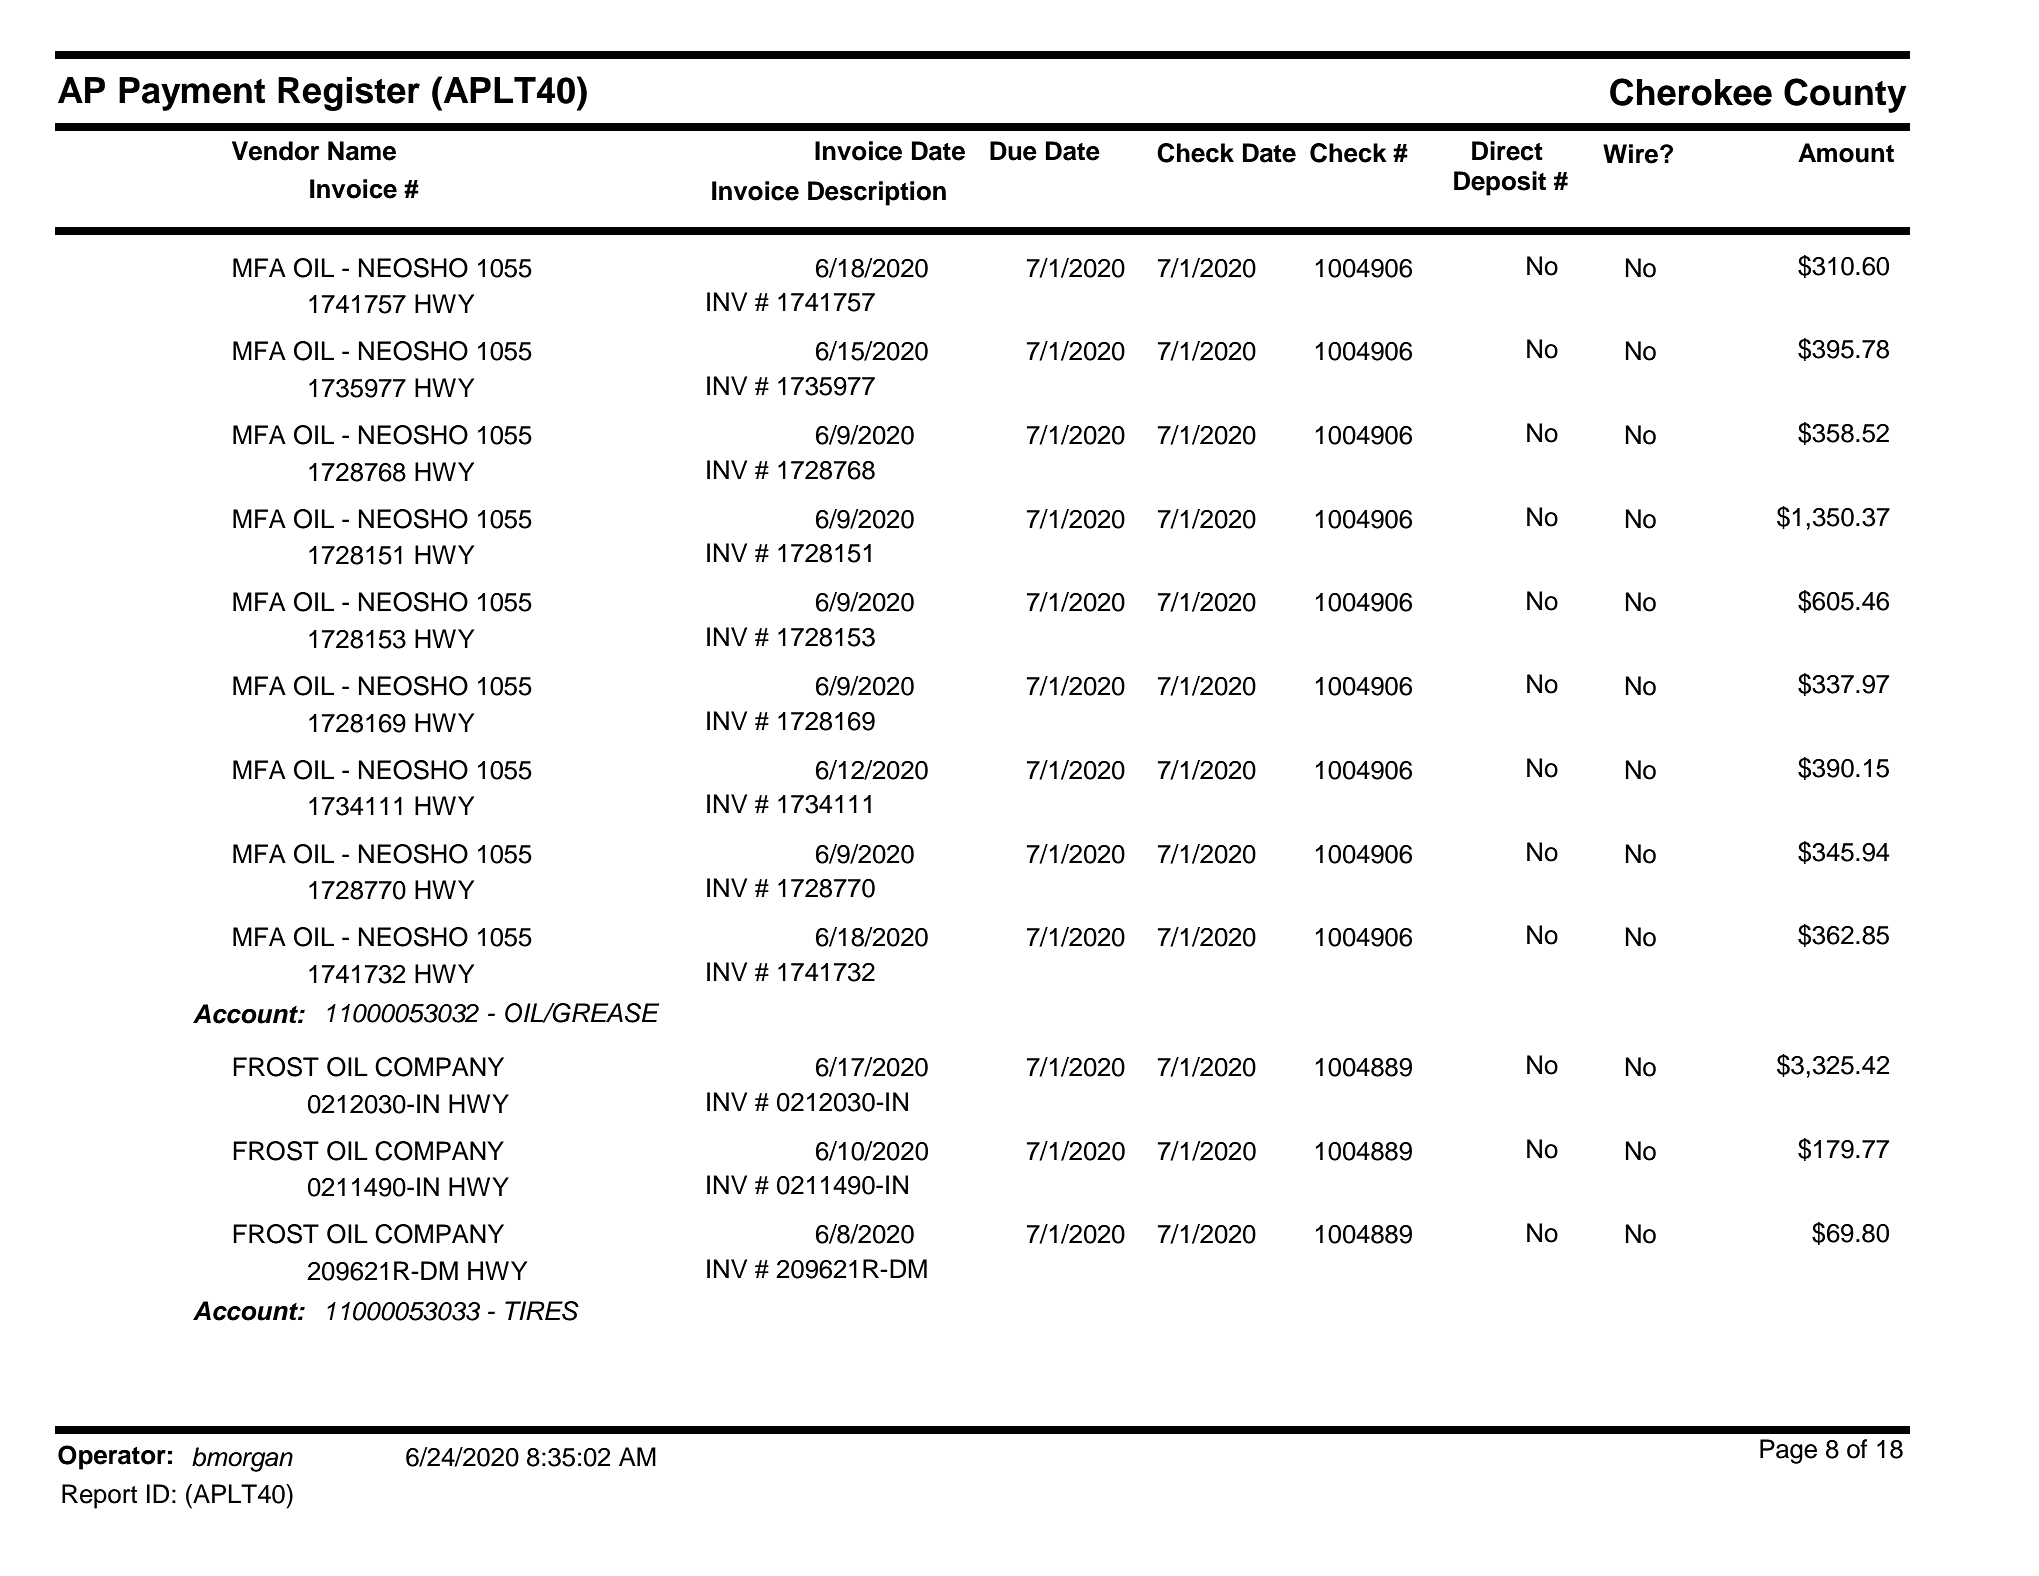 This image has height=1576, width=2039. Describe the element at coordinates (542, 1311) in the image. I see `TIRES` at that location.
